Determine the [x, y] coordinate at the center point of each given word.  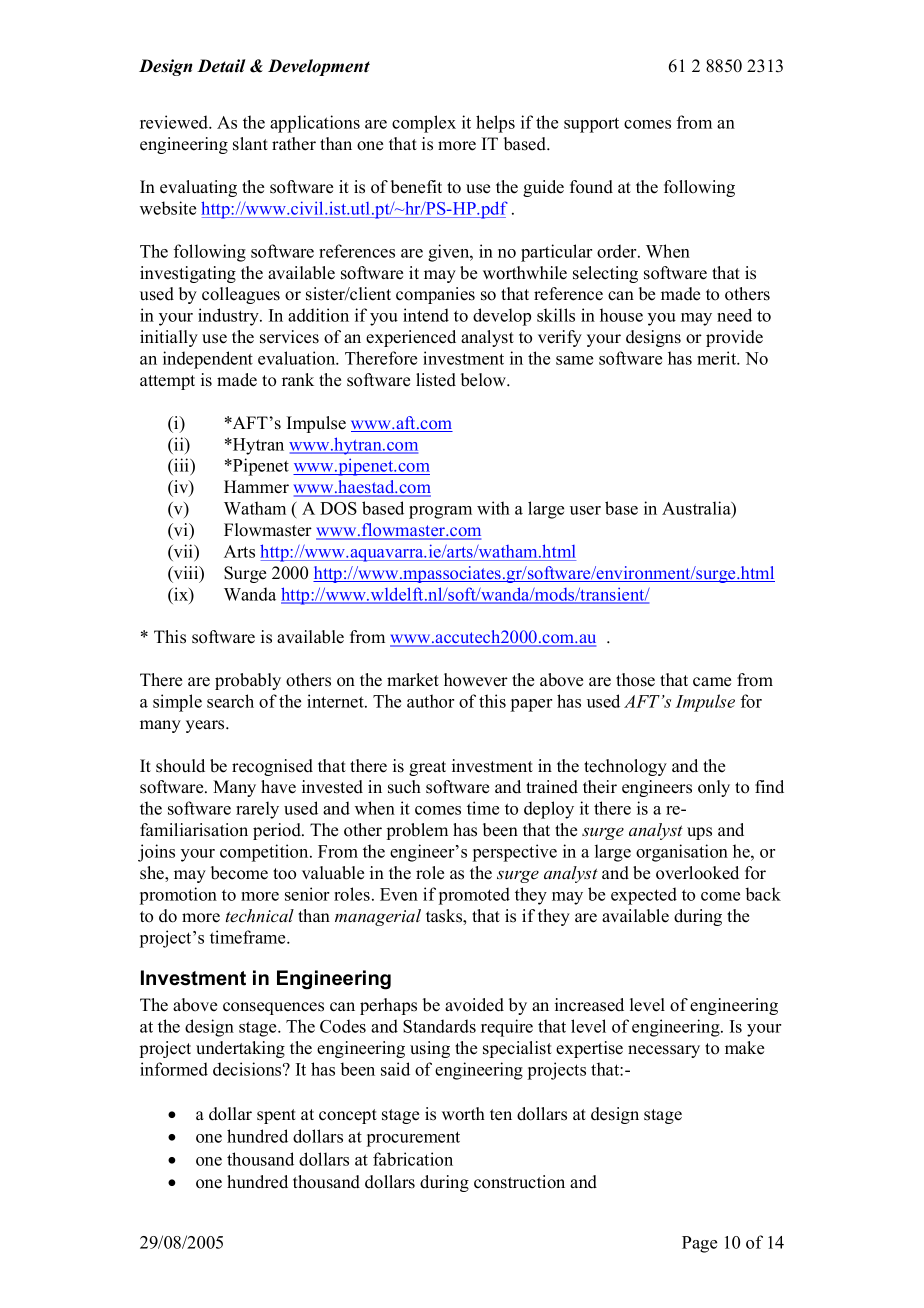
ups [699, 833]
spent [276, 1116]
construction [519, 1182]
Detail [221, 66]
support [591, 125]
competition [265, 853]
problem [417, 831]
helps [495, 124]
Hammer [256, 487]
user [585, 510]
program [440, 512]
